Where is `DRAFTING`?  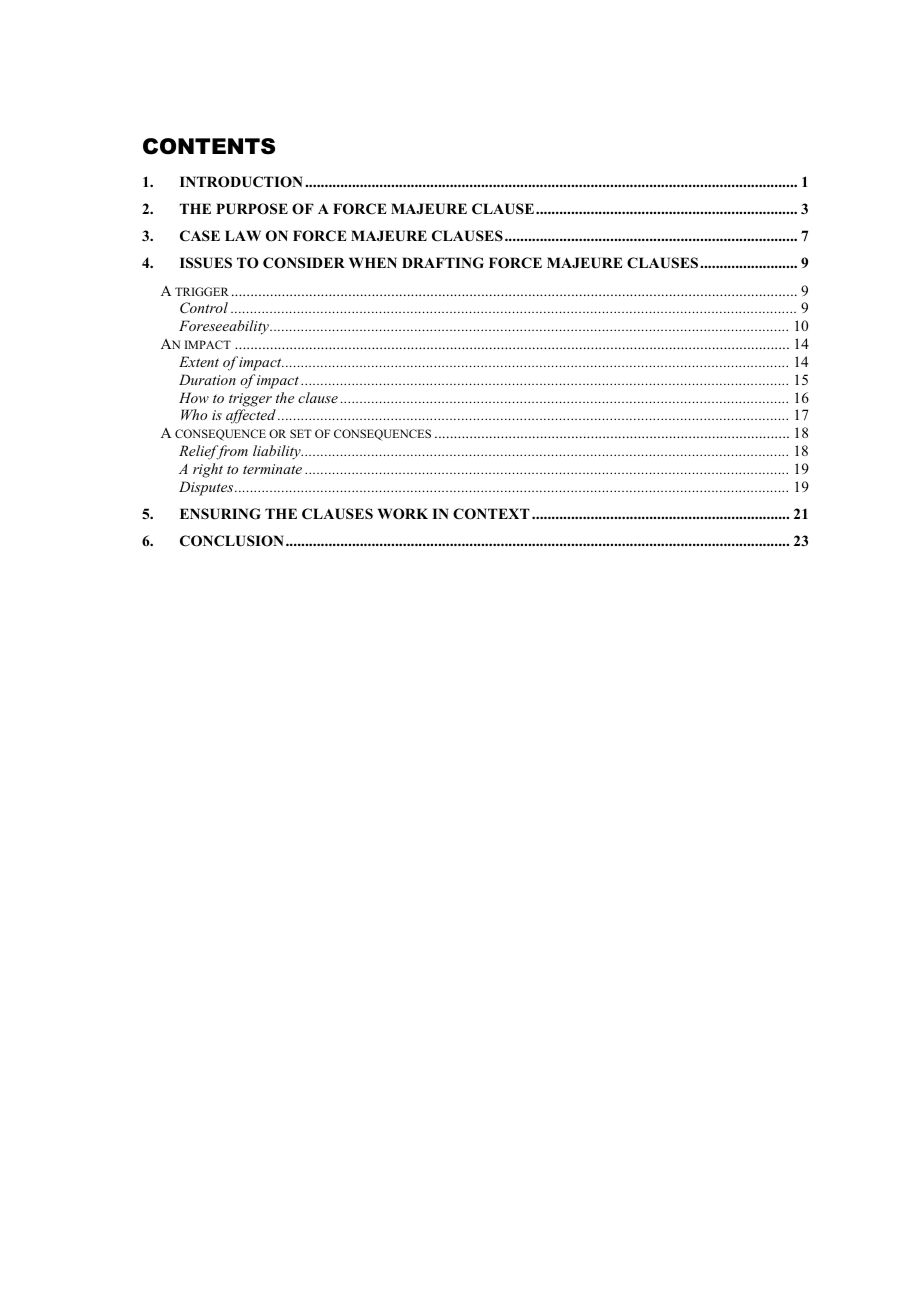
DRAFTING is located at coordinates (443, 263).
